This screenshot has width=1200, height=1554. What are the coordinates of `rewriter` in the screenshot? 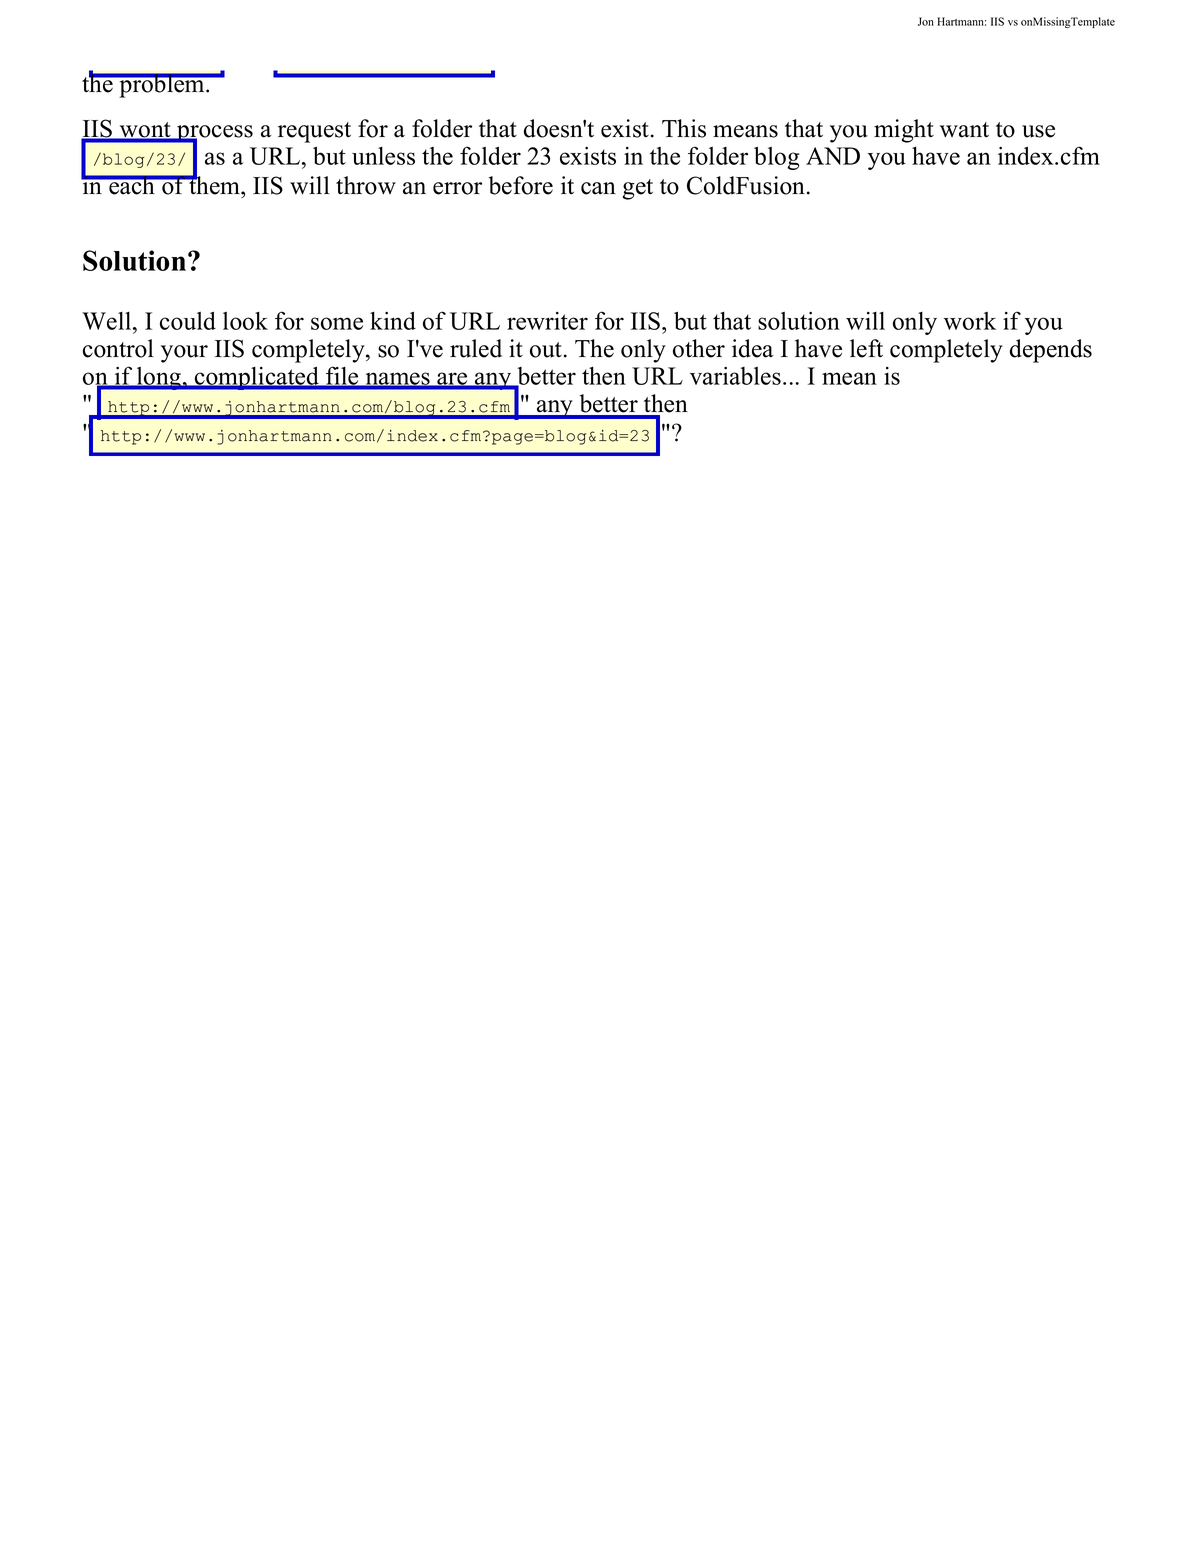 It's located at (547, 321).
